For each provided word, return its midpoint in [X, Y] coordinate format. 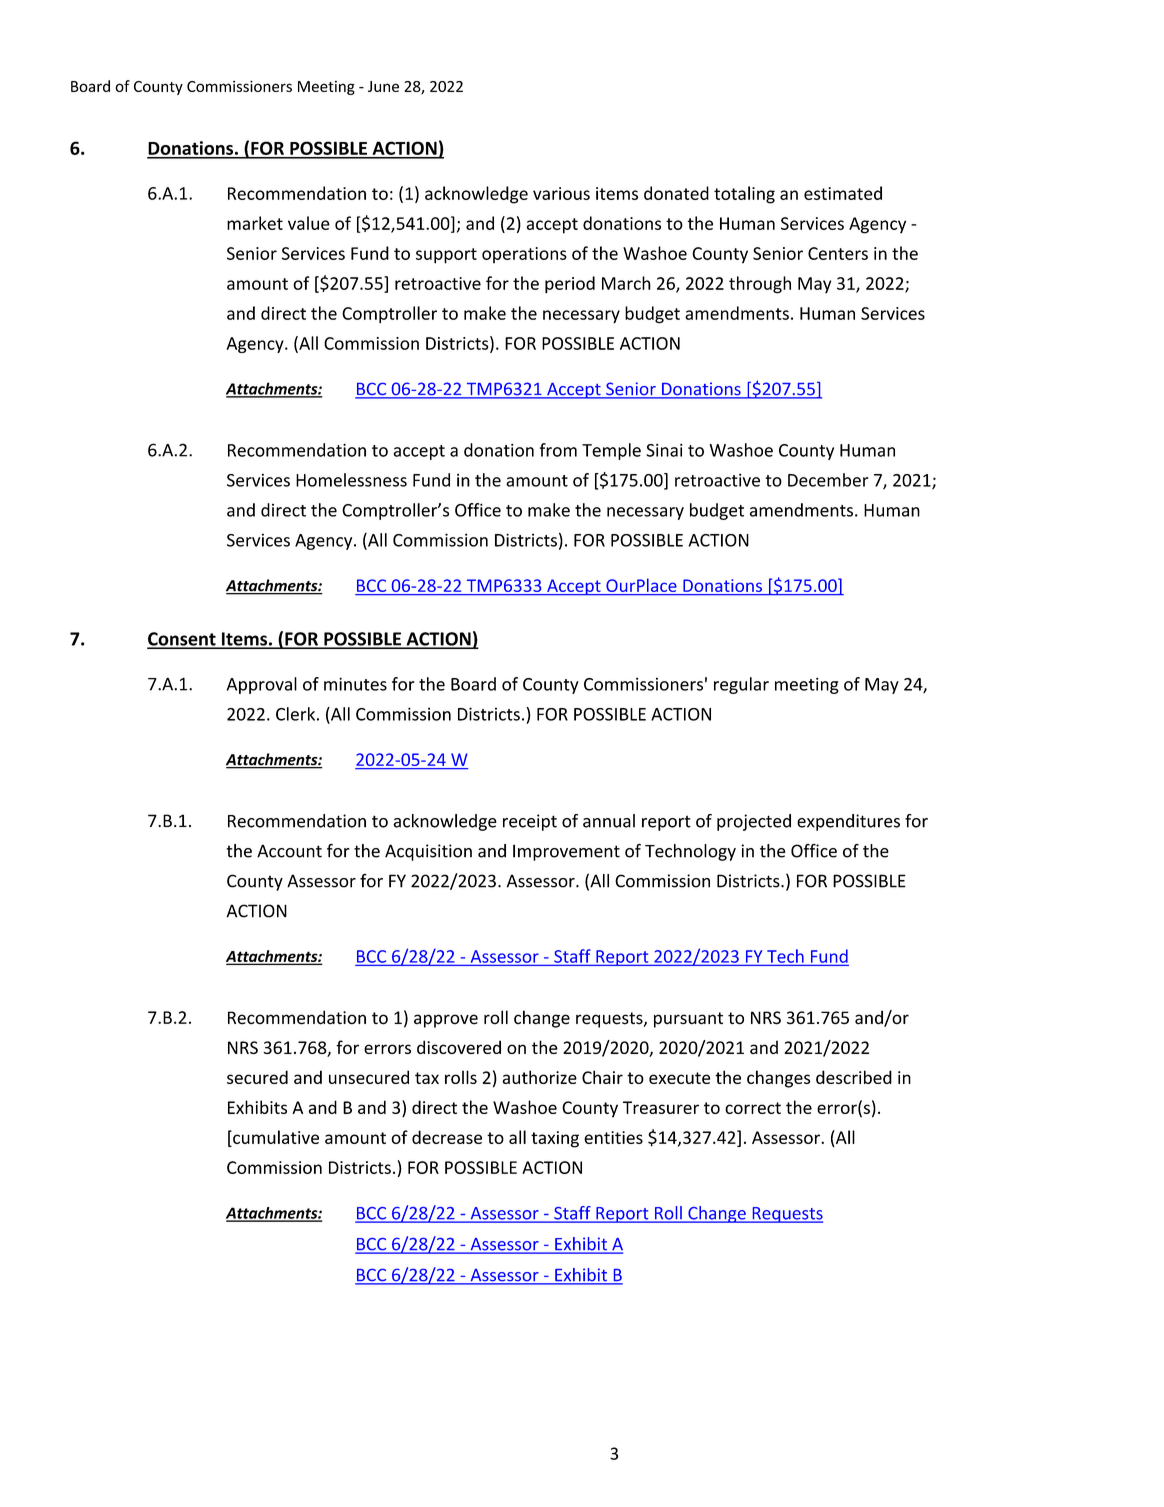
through [760, 285]
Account [289, 851]
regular [741, 685]
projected [754, 822]
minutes [355, 684]
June [383, 86]
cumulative [275, 1137]
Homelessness [351, 480]
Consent [182, 640]
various [561, 193]
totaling [744, 195]
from [558, 450]
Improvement [566, 852]
